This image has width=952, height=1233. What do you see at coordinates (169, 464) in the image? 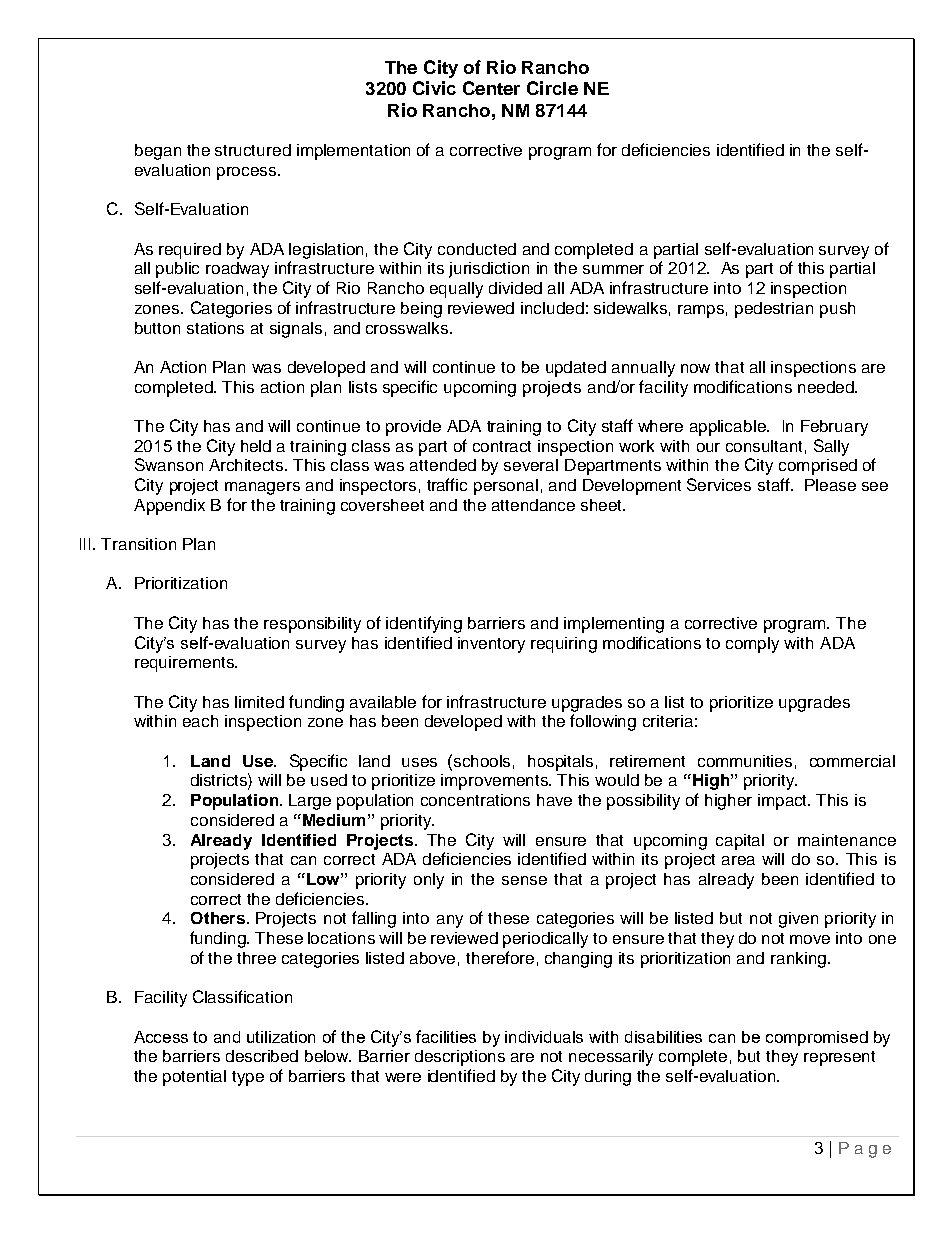
I see `Swanson` at bounding box center [169, 464].
